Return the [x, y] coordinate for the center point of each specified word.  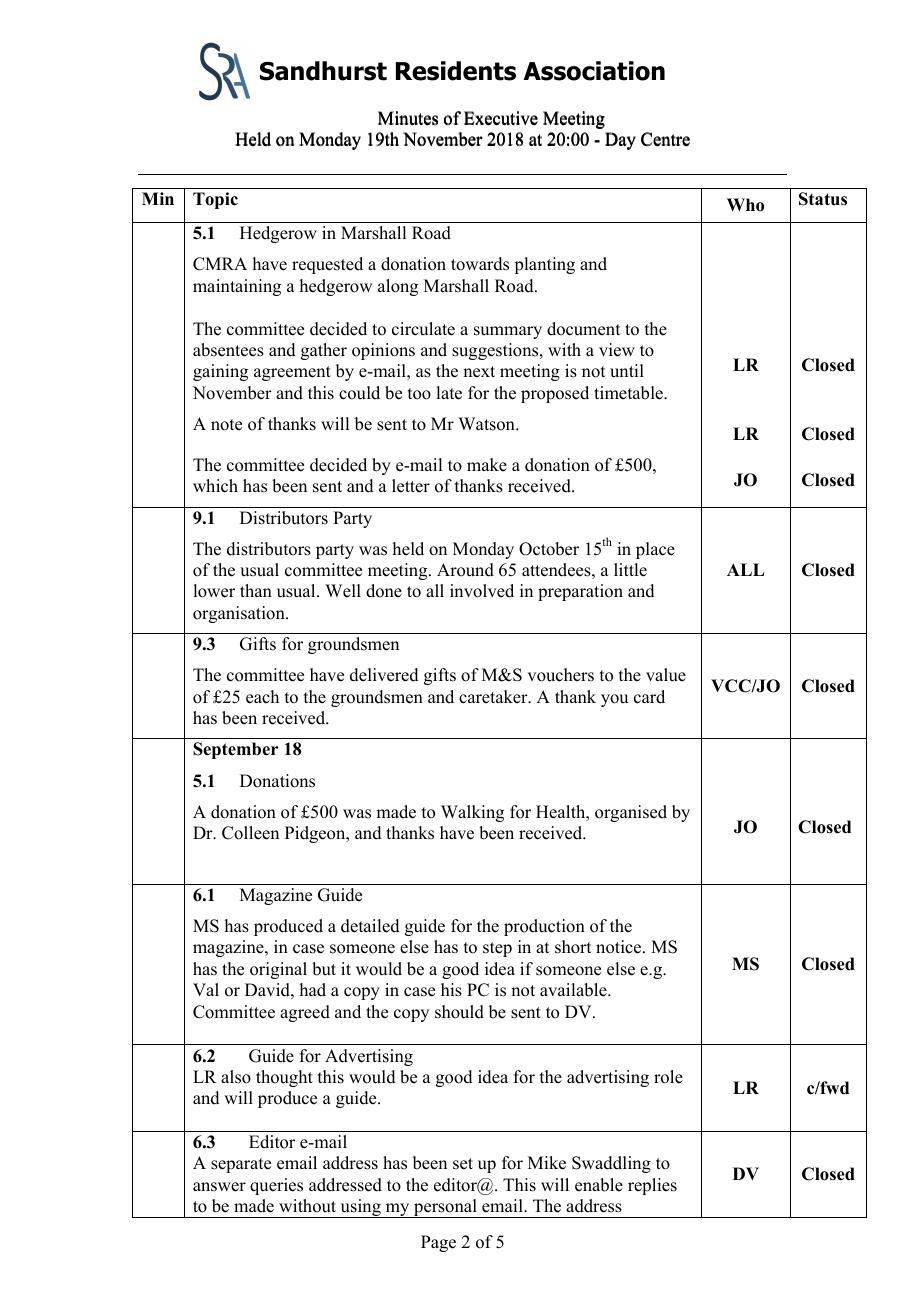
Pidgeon [316, 834]
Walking [472, 813]
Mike [547, 1163]
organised [631, 813]
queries [276, 1186]
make [487, 465]
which [215, 486]
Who [745, 205]
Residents [456, 71]
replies [652, 1186]
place [655, 550]
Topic [215, 200]
